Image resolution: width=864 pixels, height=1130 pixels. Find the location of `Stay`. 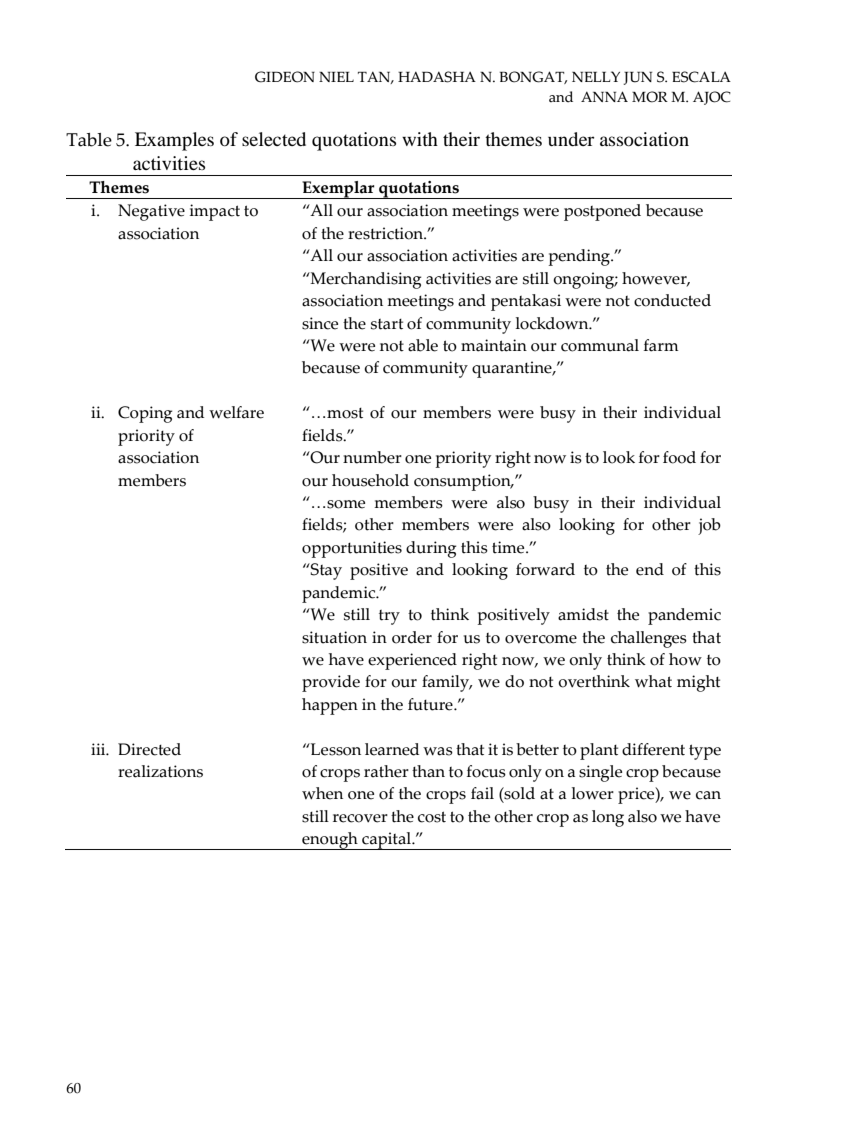

Stay is located at coordinates (325, 571).
